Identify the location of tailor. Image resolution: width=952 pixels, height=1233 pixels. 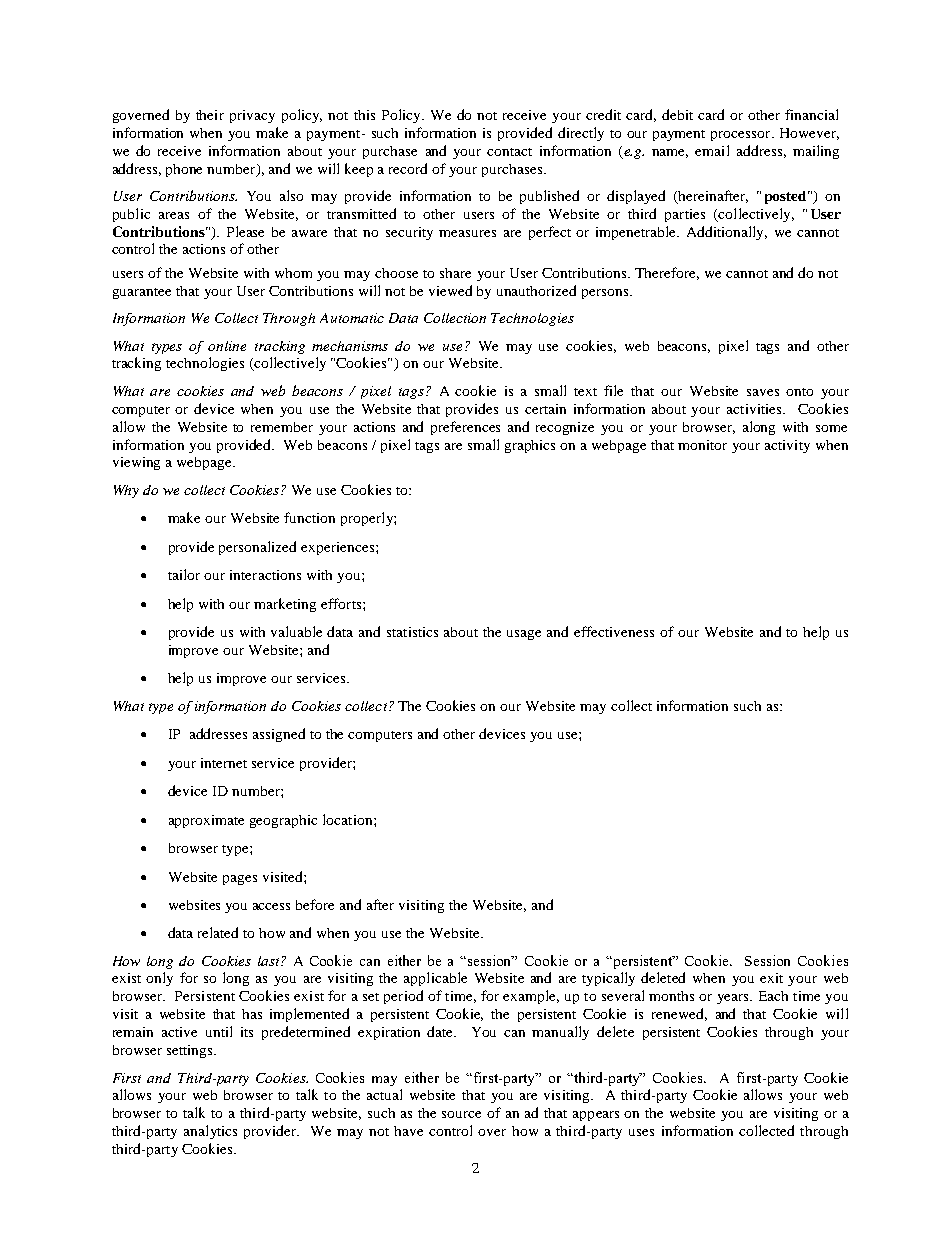
(184, 574).
